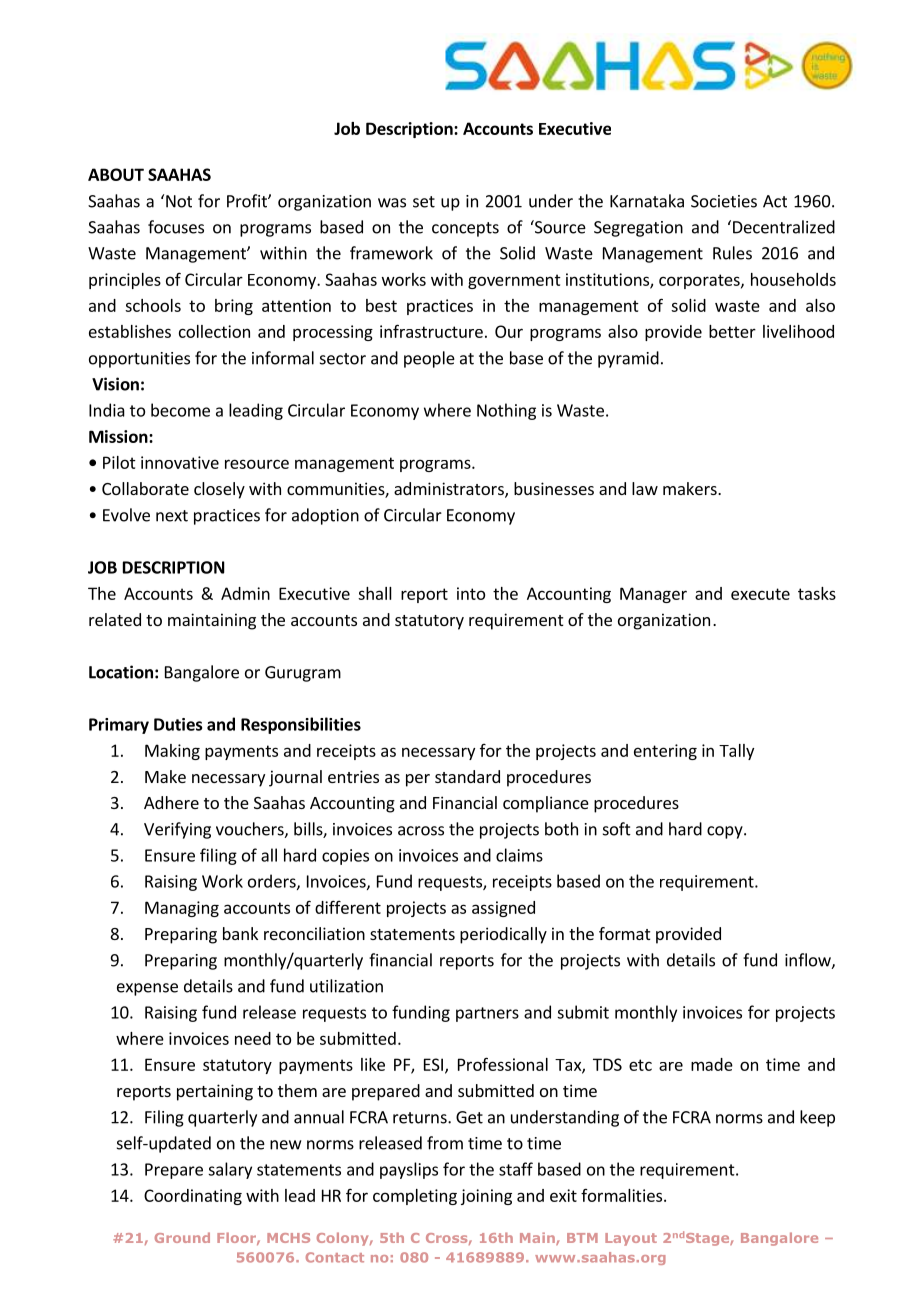 The height and width of the screenshot is (1308, 924). What do you see at coordinates (471, 593) in the screenshot?
I see `into` at bounding box center [471, 593].
